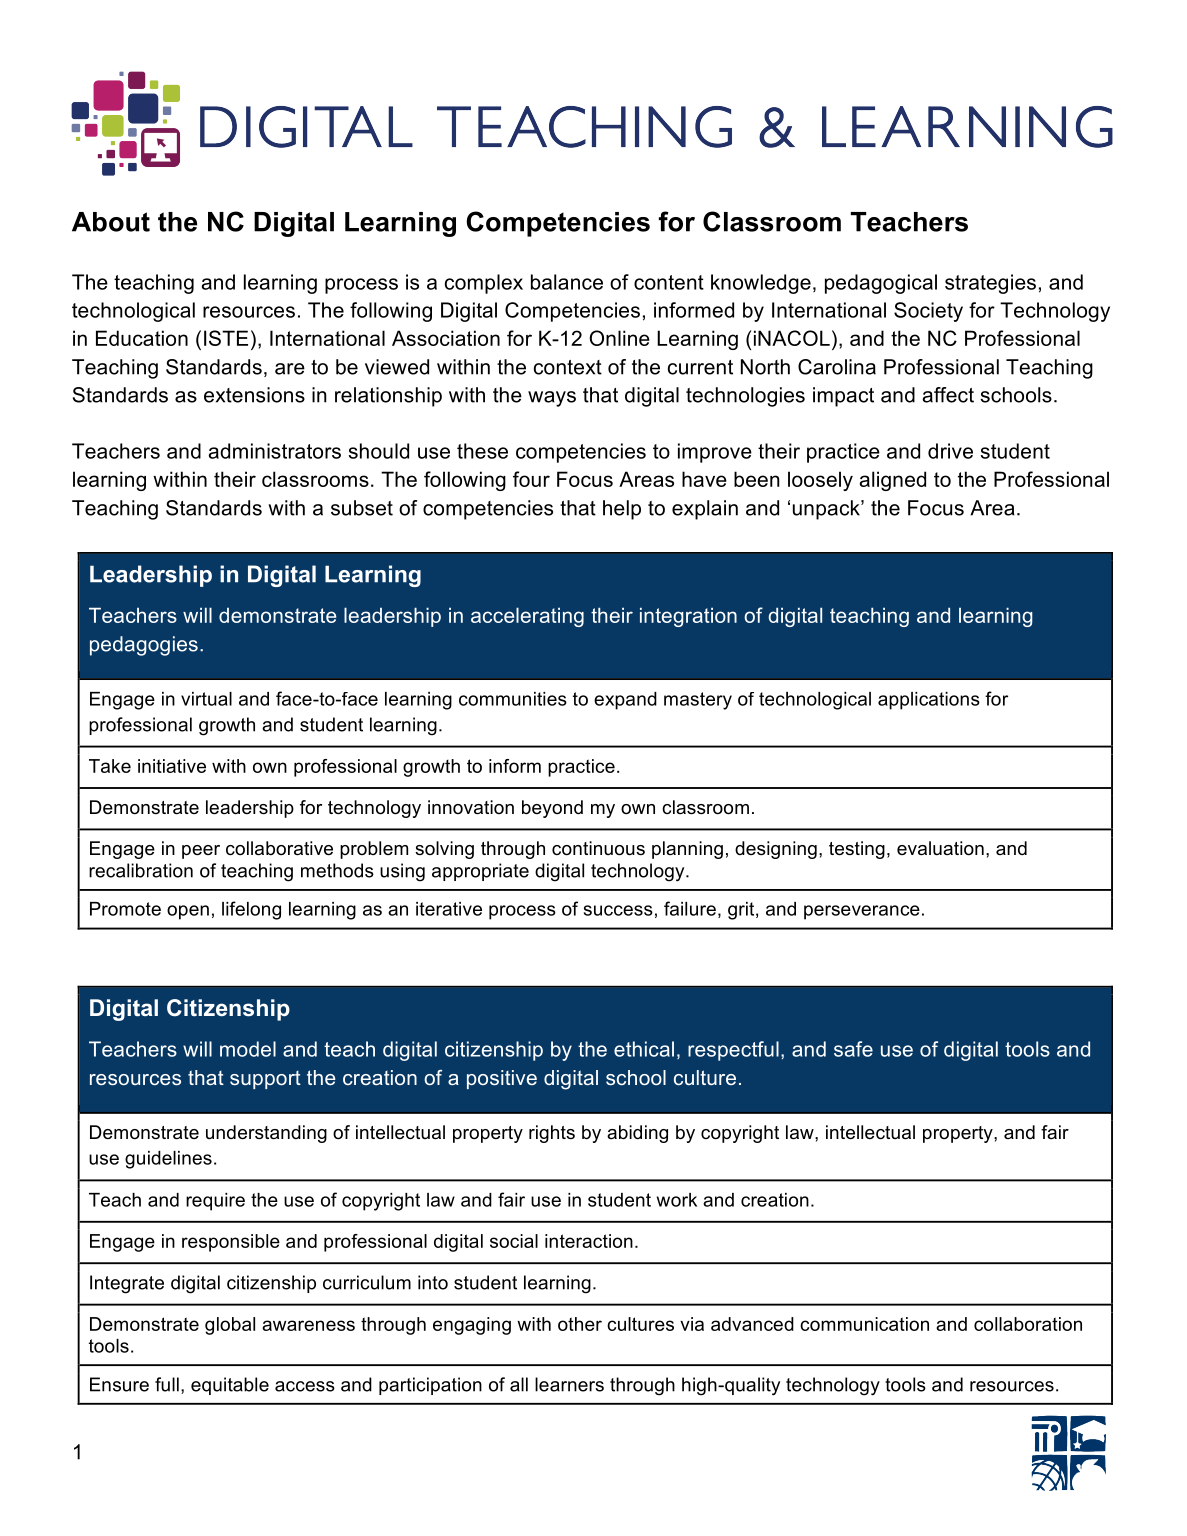  I want to click on About, so click(111, 222).
